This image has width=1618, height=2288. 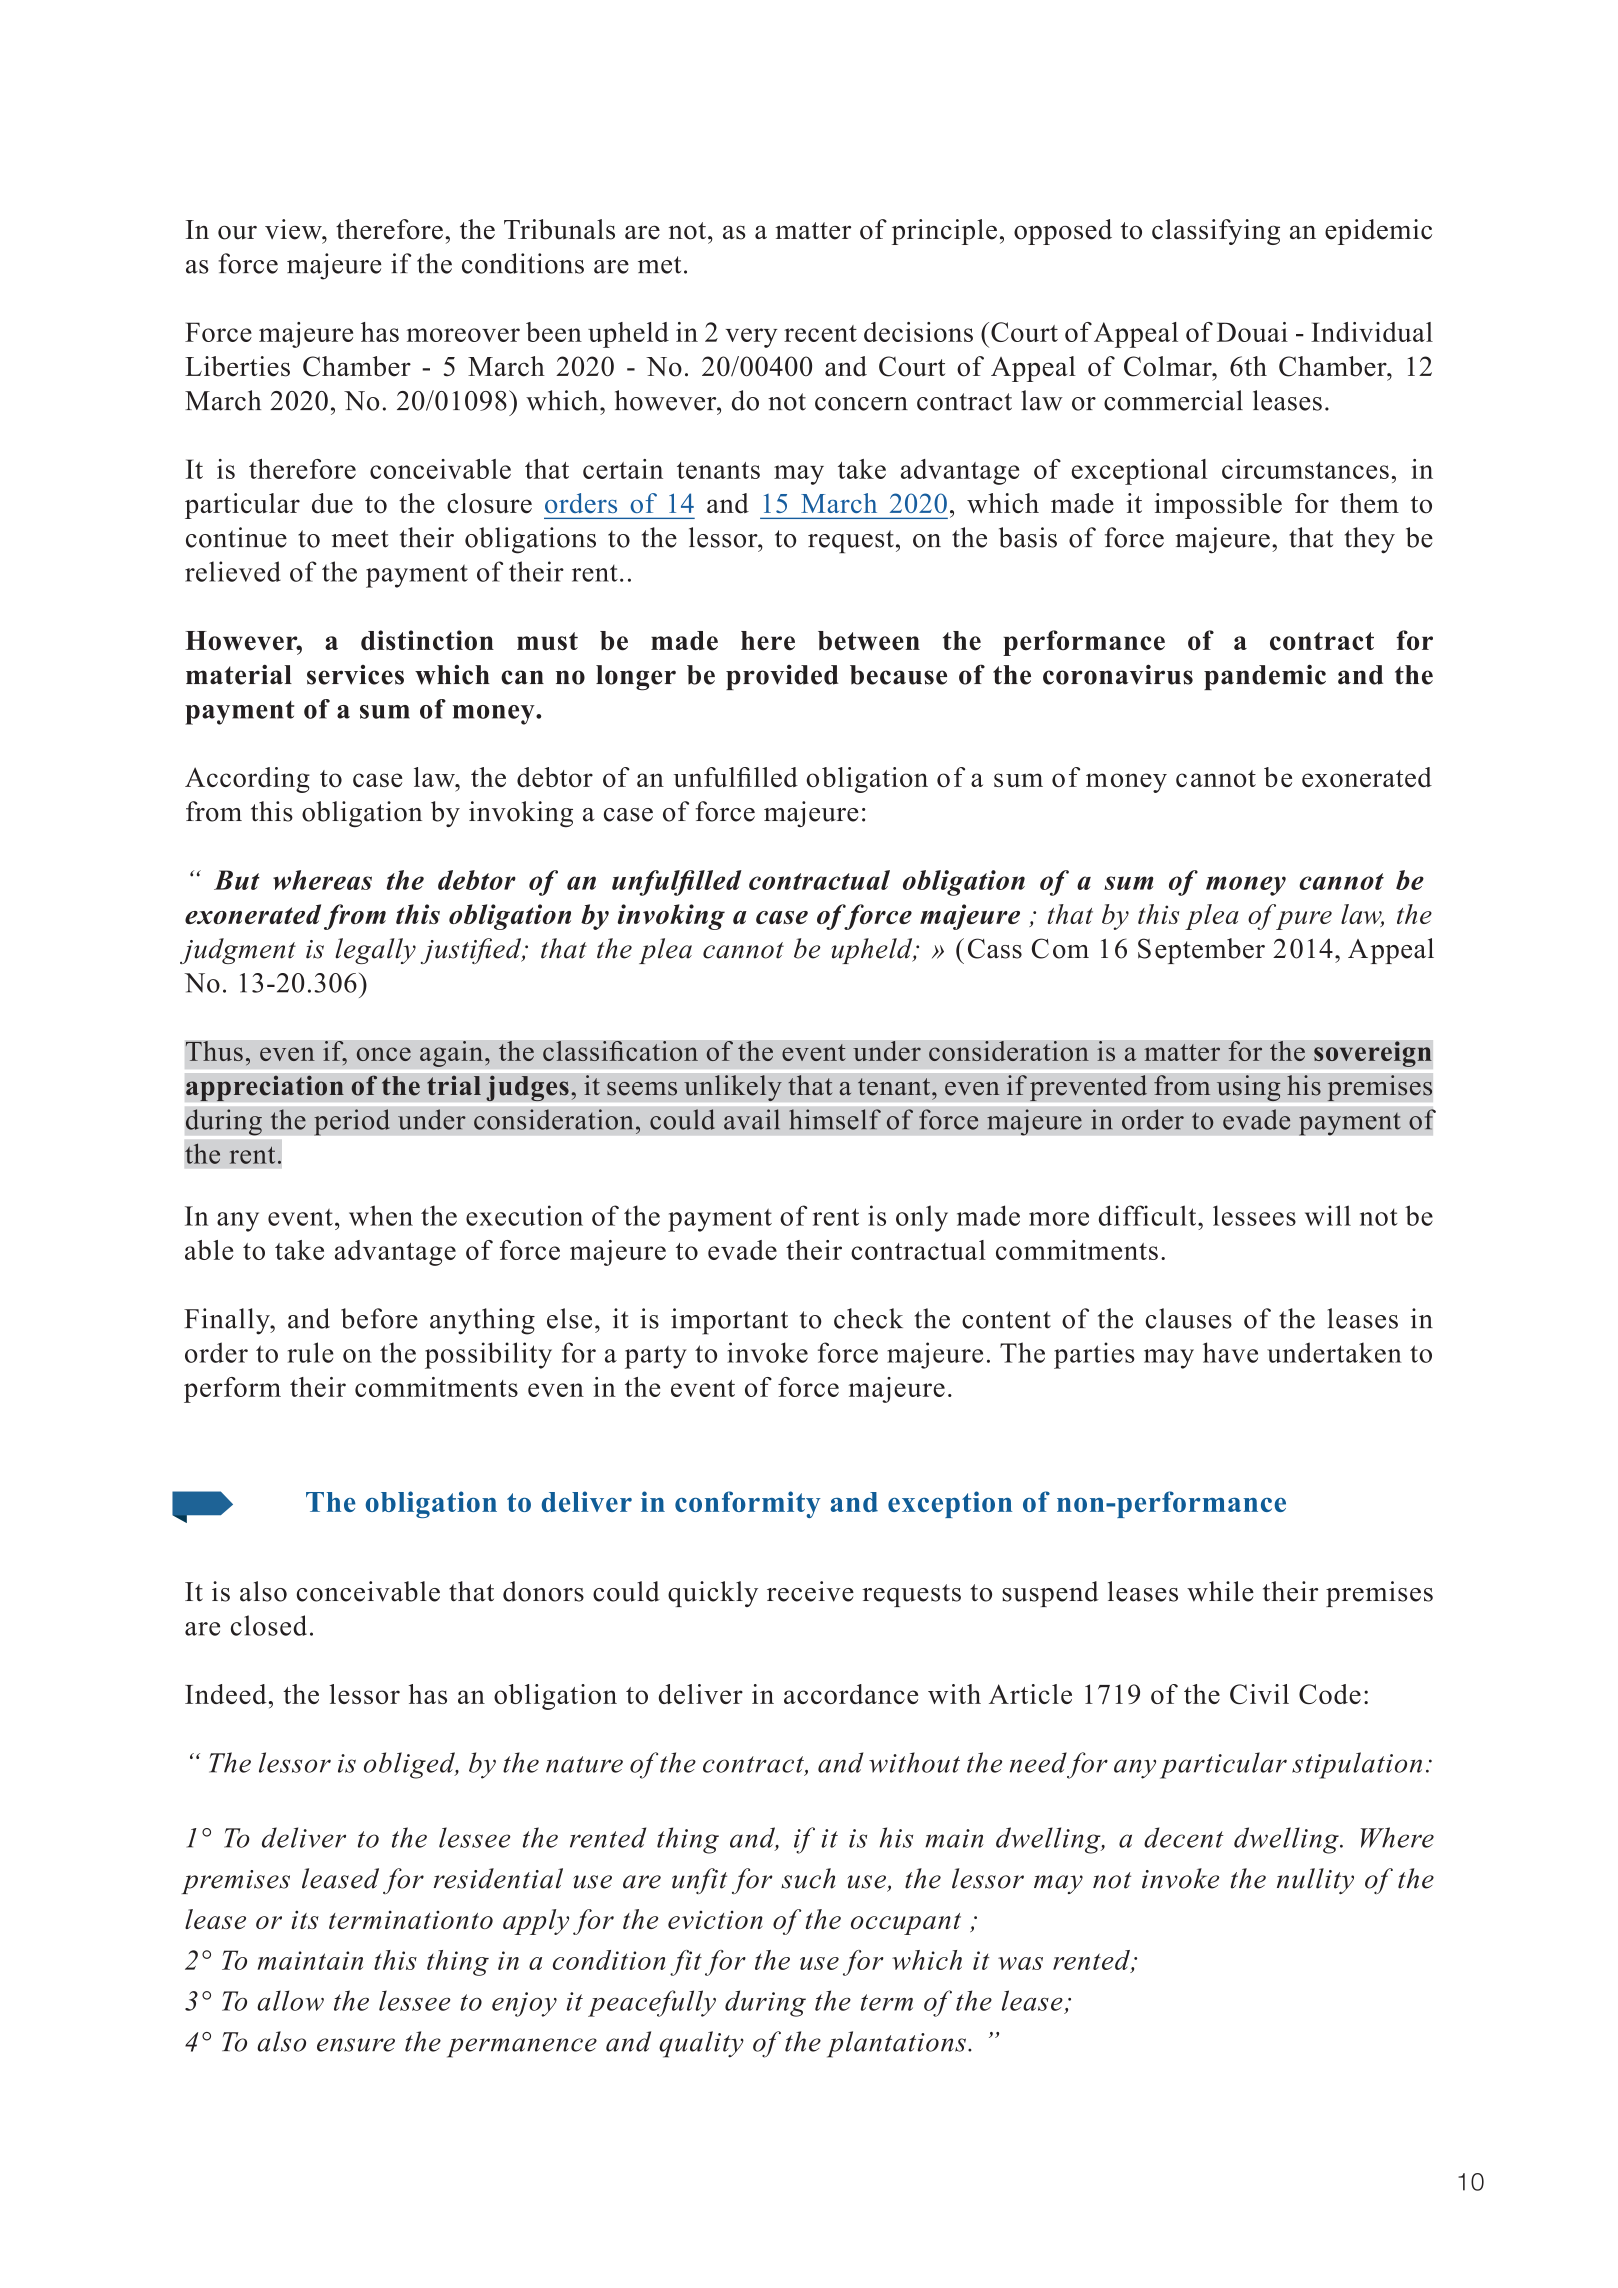 What do you see at coordinates (1220, 1591) in the image?
I see `while` at bounding box center [1220, 1591].
